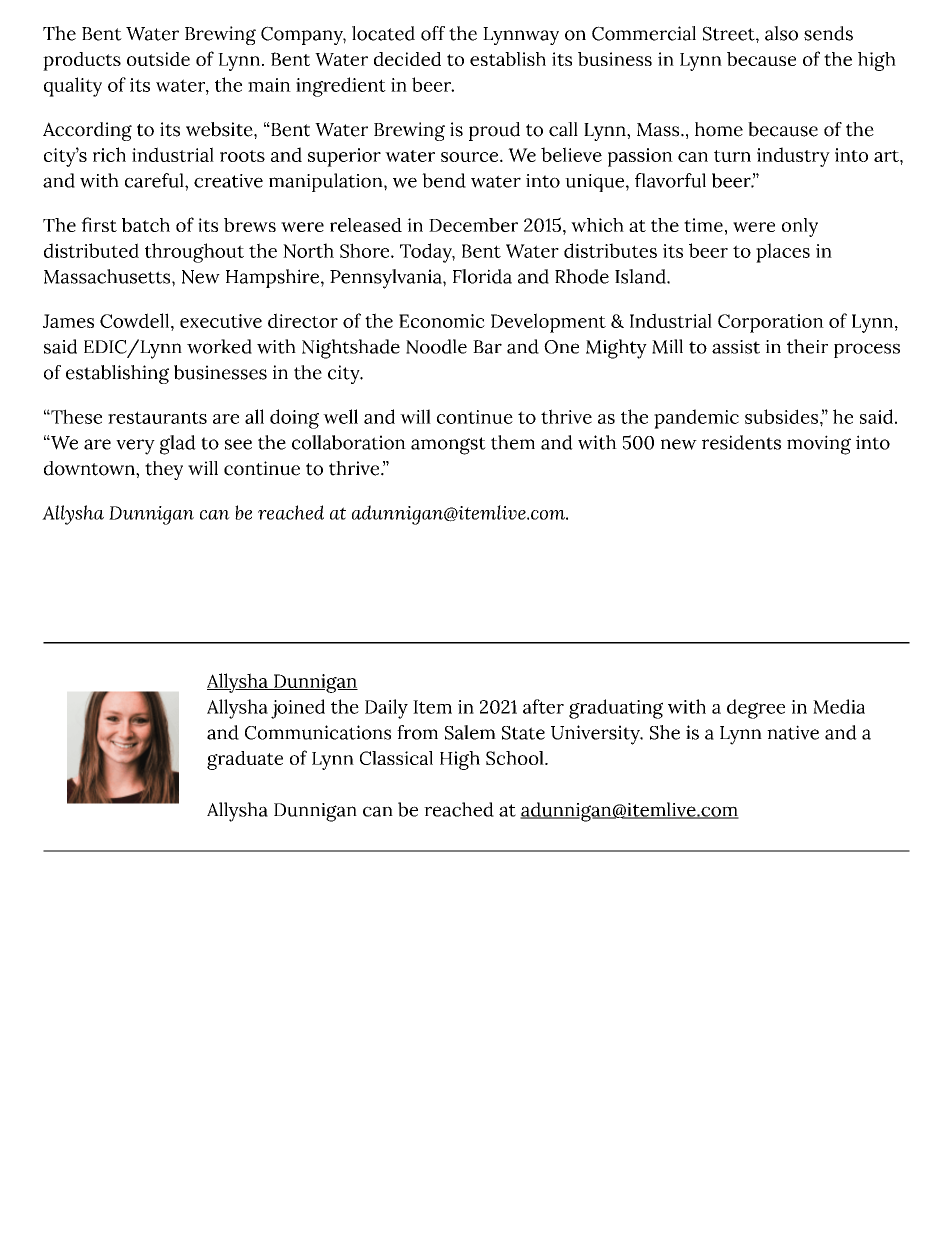 Image resolution: width=952 pixels, height=1233 pixels. I want to click on off, so click(433, 33).
